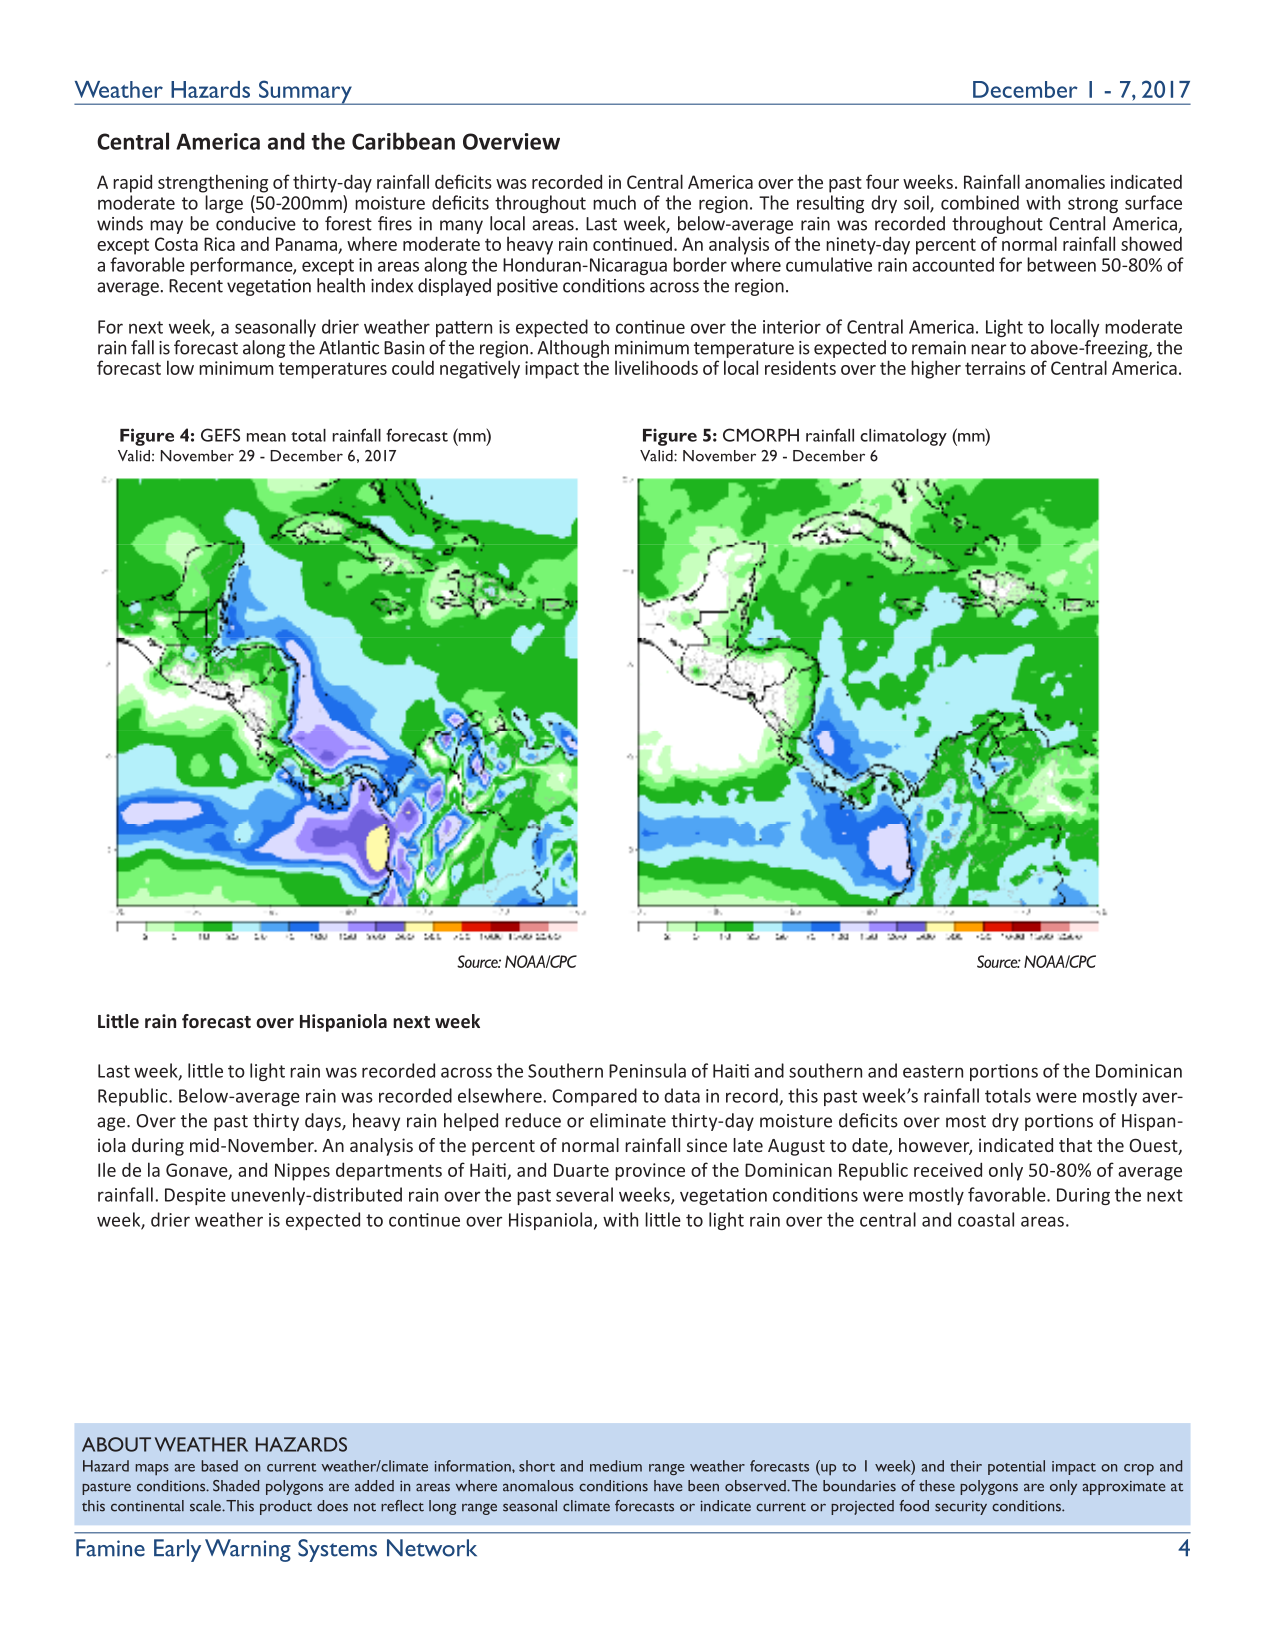  I want to click on much, so click(614, 202).
